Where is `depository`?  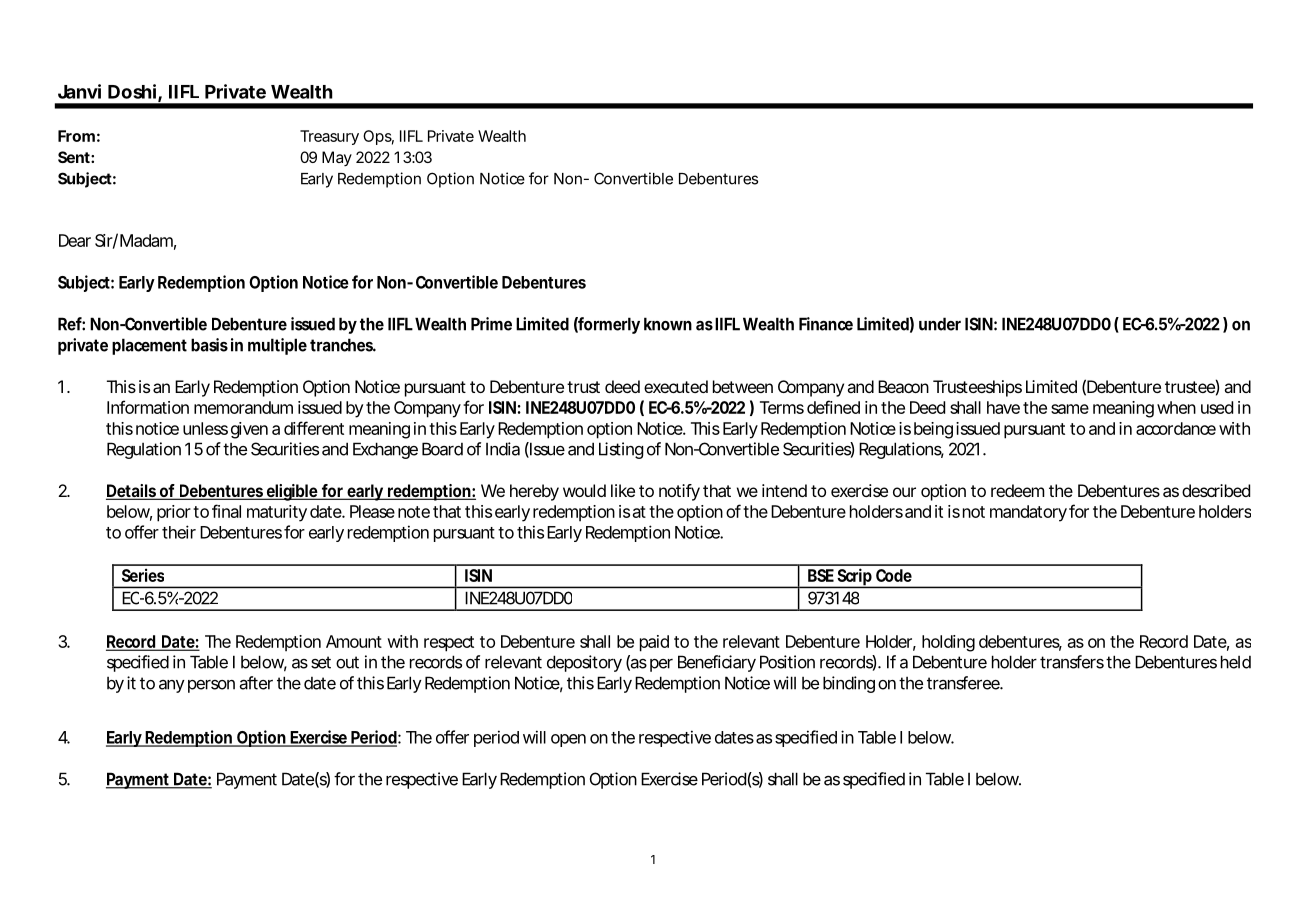 depository is located at coordinates (584, 663).
